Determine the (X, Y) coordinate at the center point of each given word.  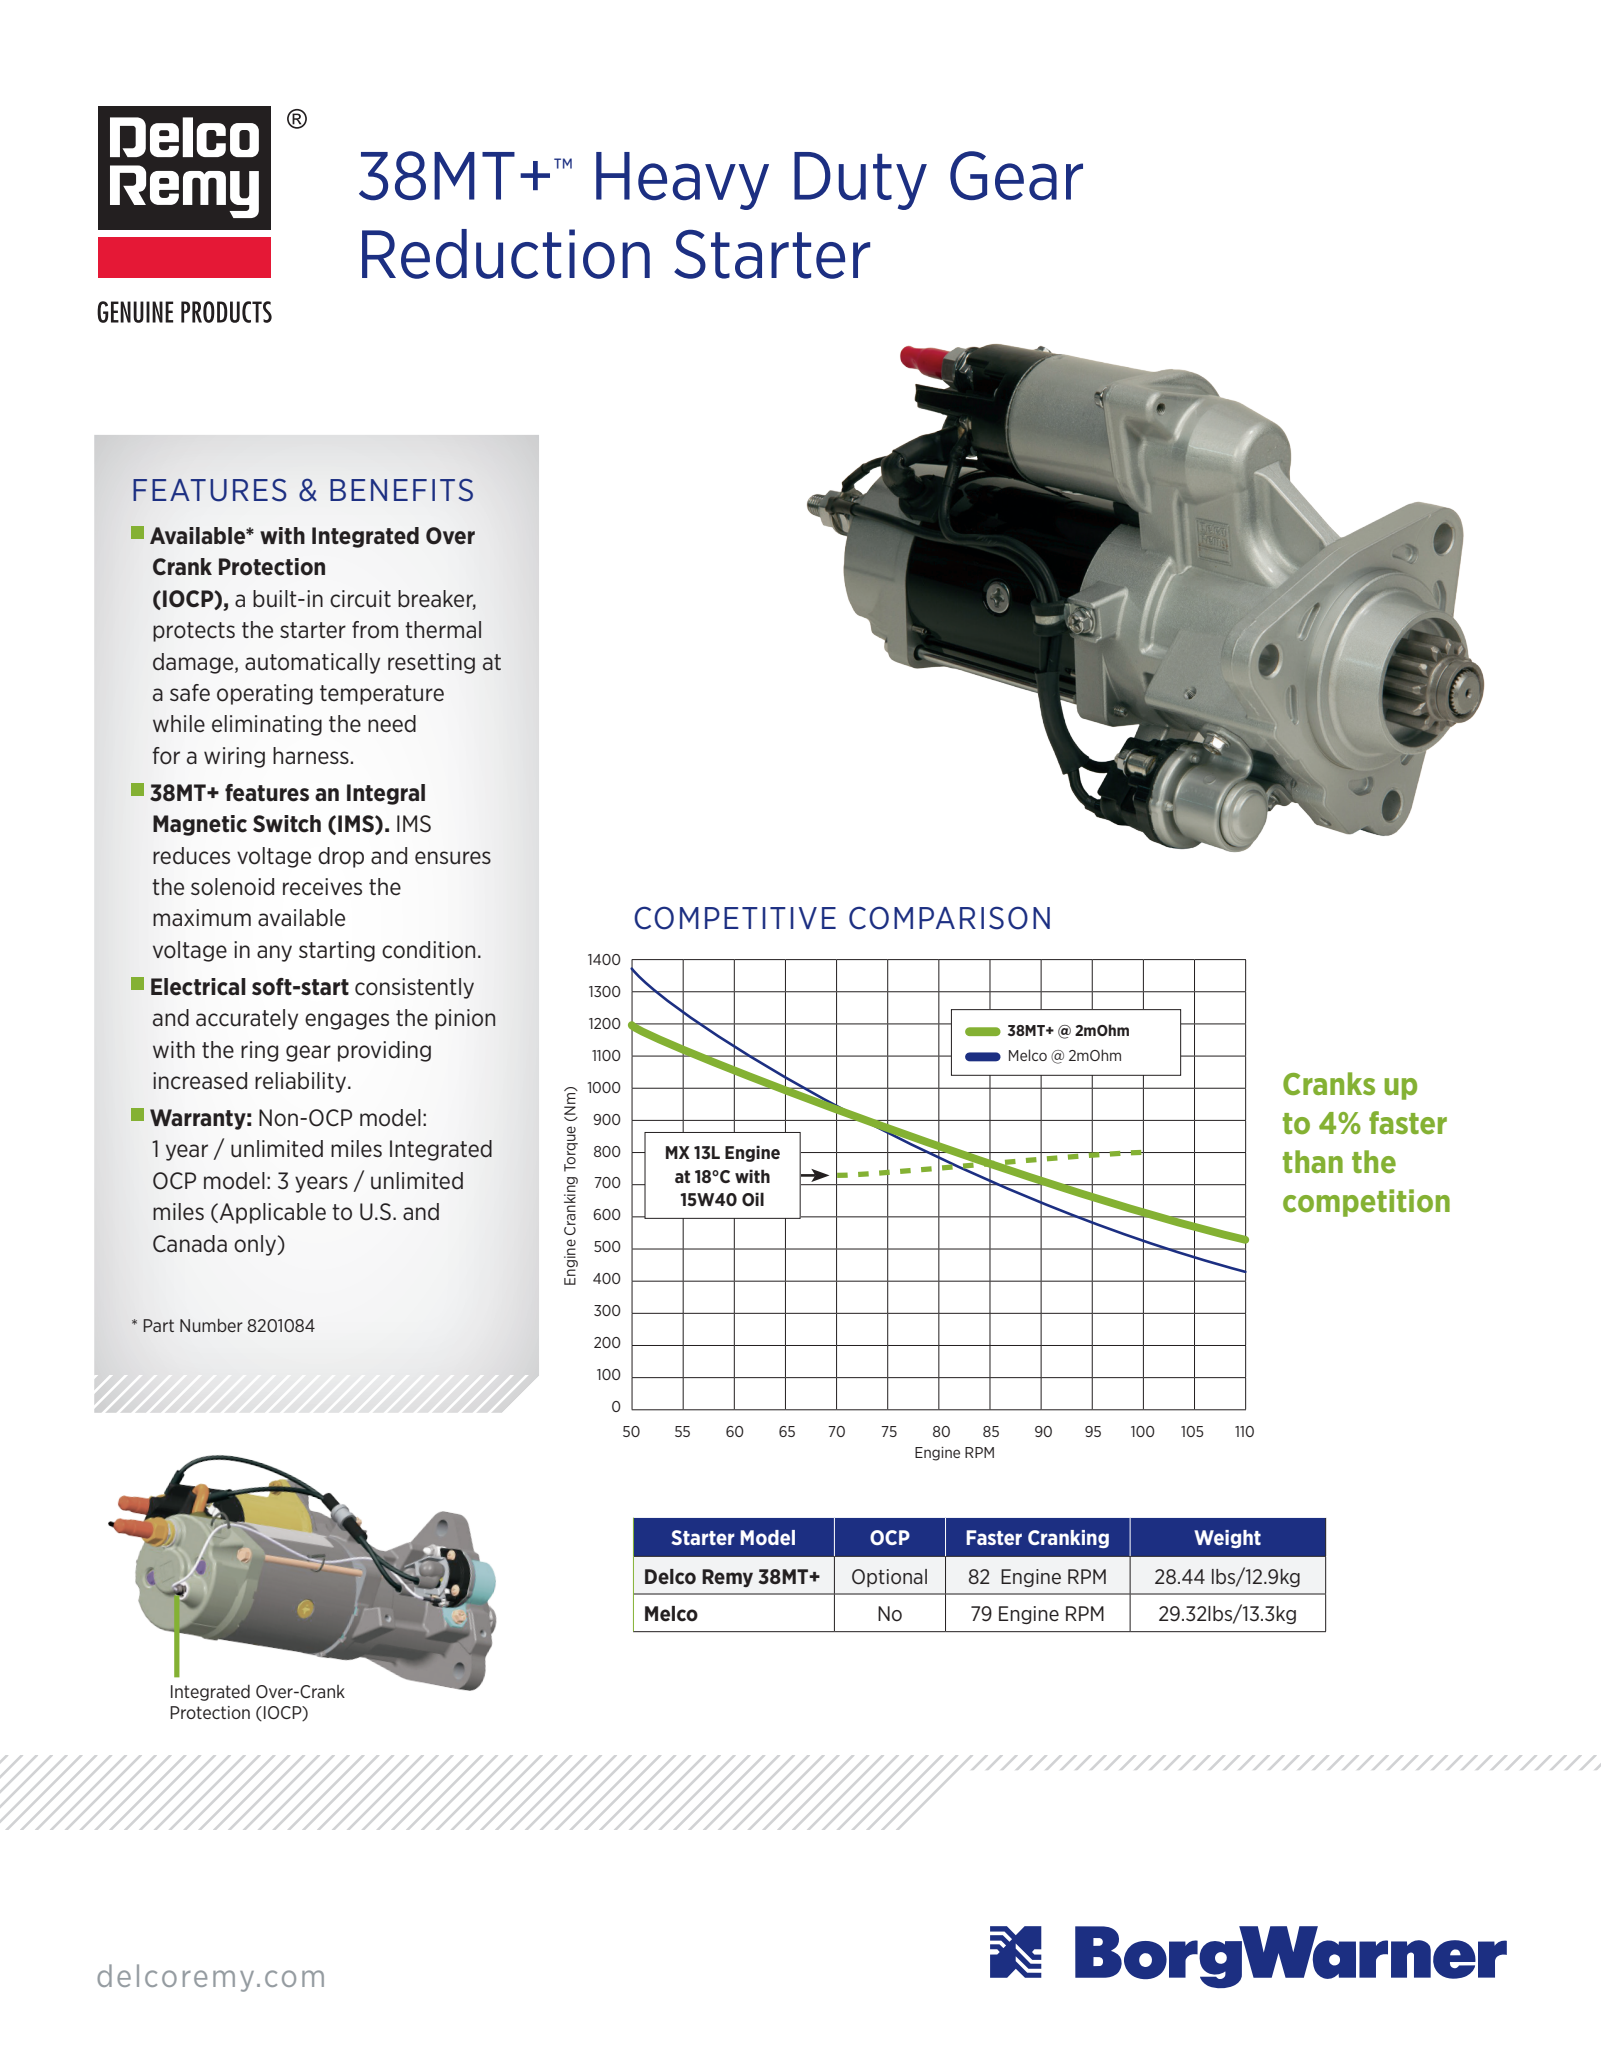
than (1313, 1161)
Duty (860, 181)
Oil (753, 1199)
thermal (443, 630)
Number (211, 1325)
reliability (302, 1082)
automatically (312, 663)
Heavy (682, 181)
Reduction (506, 254)
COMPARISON (949, 918)
